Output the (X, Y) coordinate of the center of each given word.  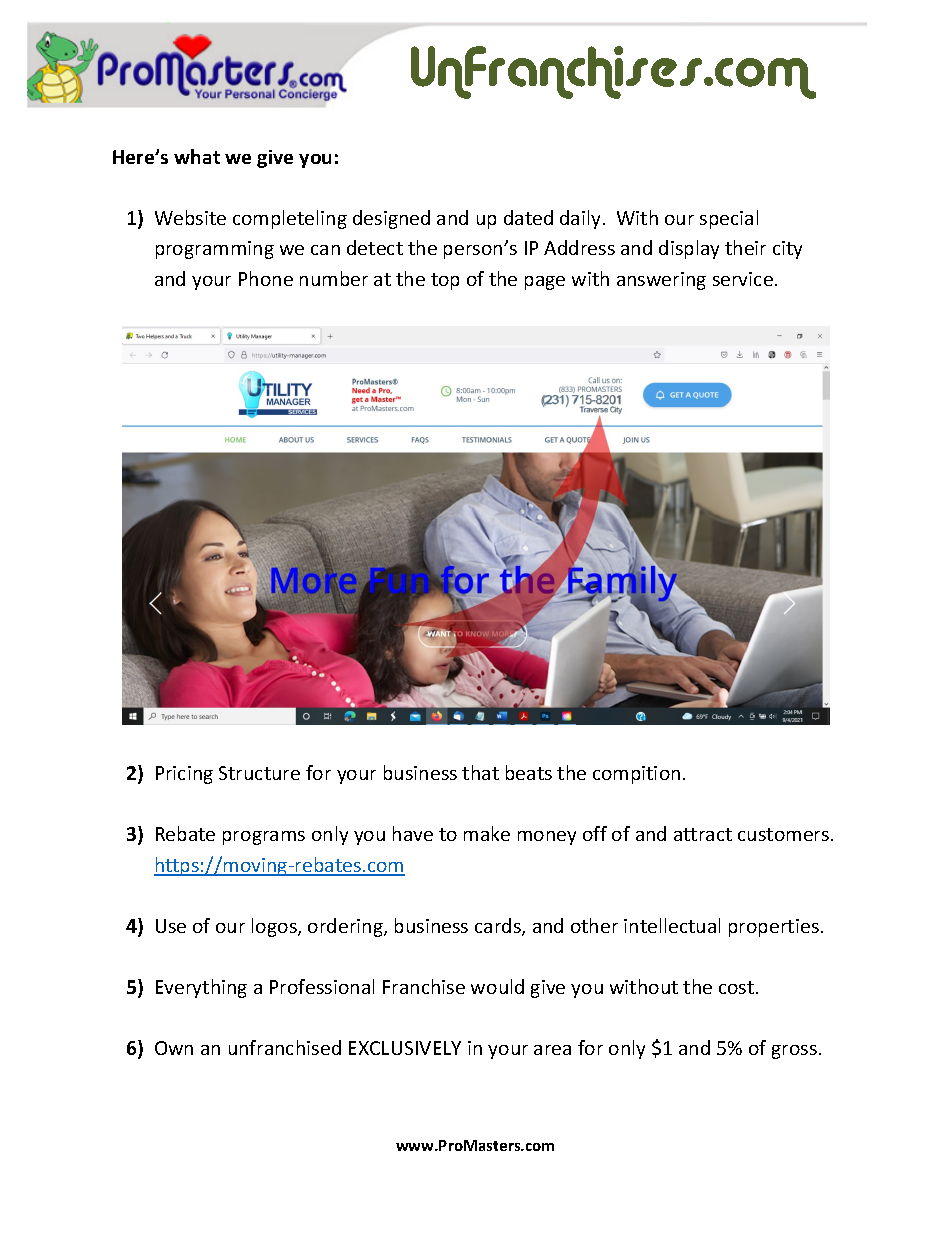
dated (528, 217)
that (480, 772)
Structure (259, 773)
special (729, 219)
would (497, 986)
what (197, 156)
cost (738, 987)
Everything (201, 988)
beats (529, 772)
